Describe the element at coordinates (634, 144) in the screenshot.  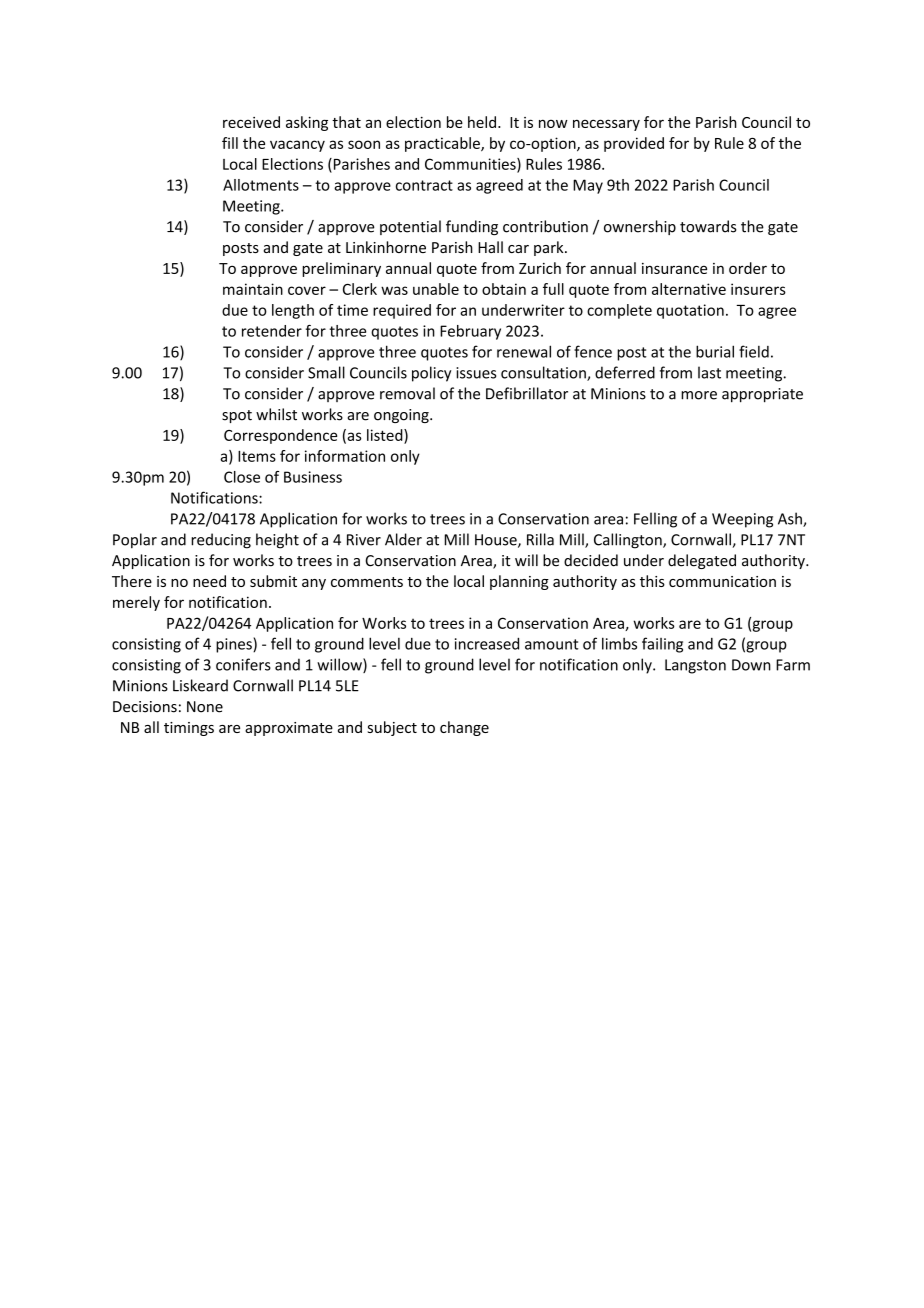
I see `provided` at that location.
